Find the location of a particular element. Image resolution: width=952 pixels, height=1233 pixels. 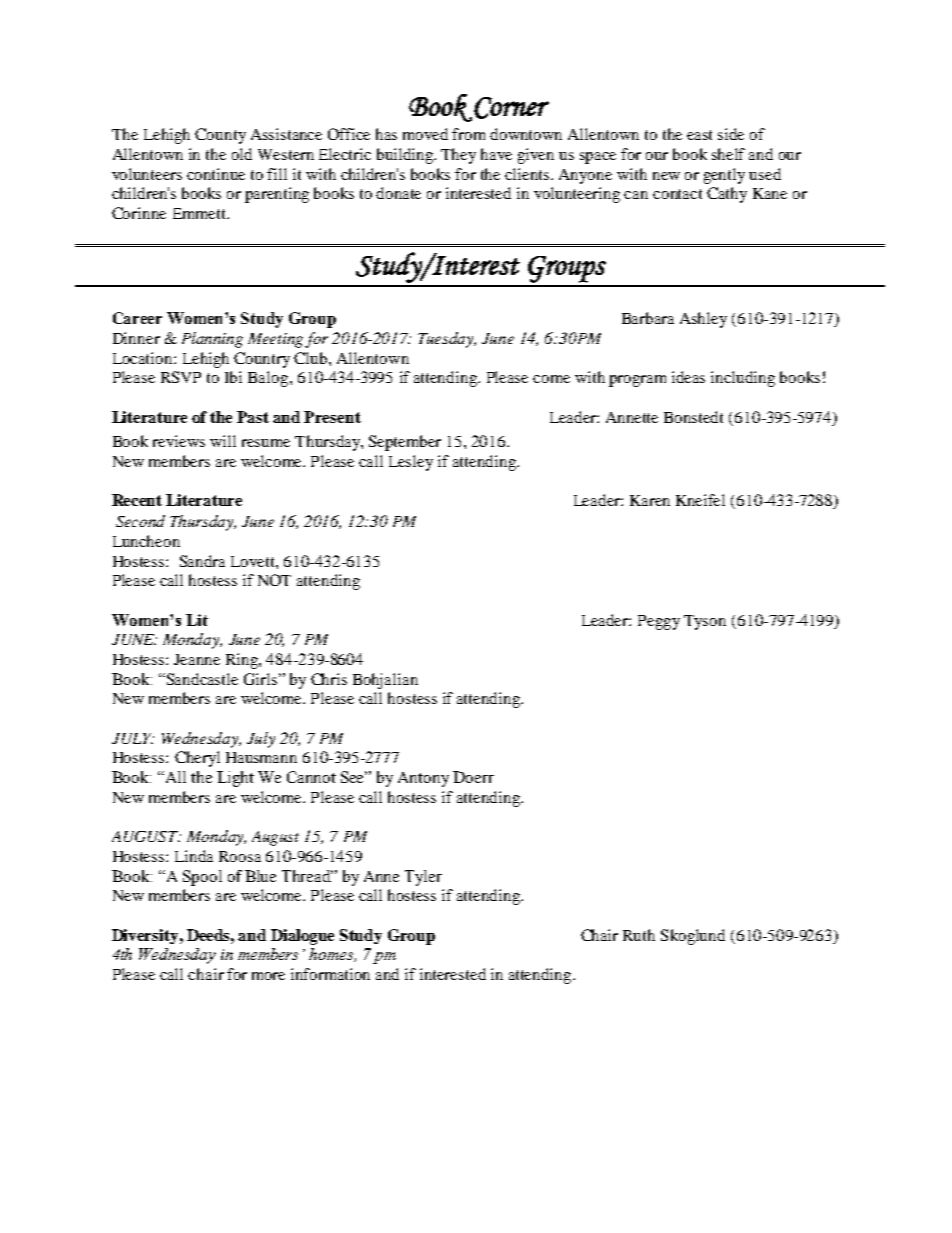

east is located at coordinates (699, 135).
